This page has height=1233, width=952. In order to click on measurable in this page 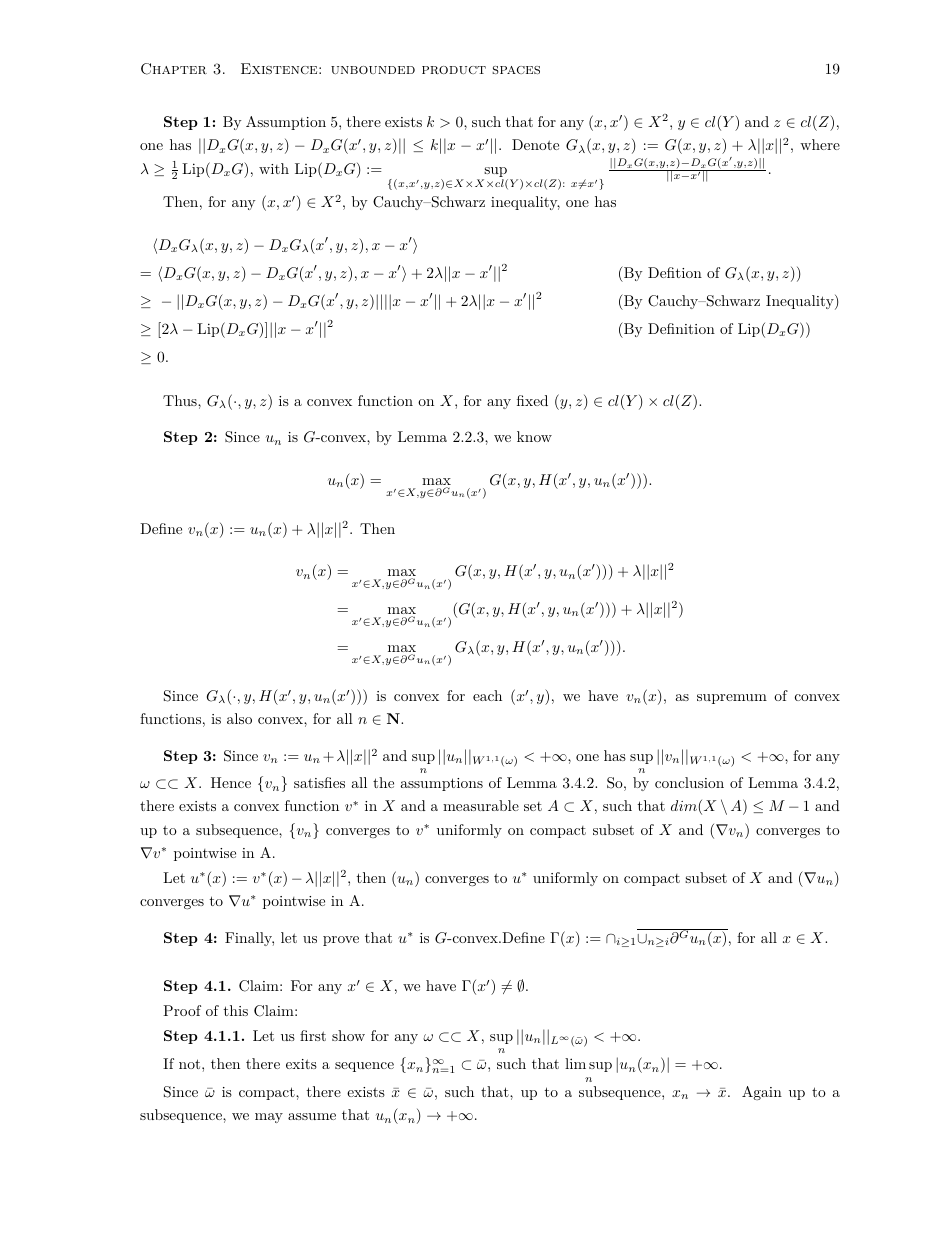, I will do `click(481, 805)`.
